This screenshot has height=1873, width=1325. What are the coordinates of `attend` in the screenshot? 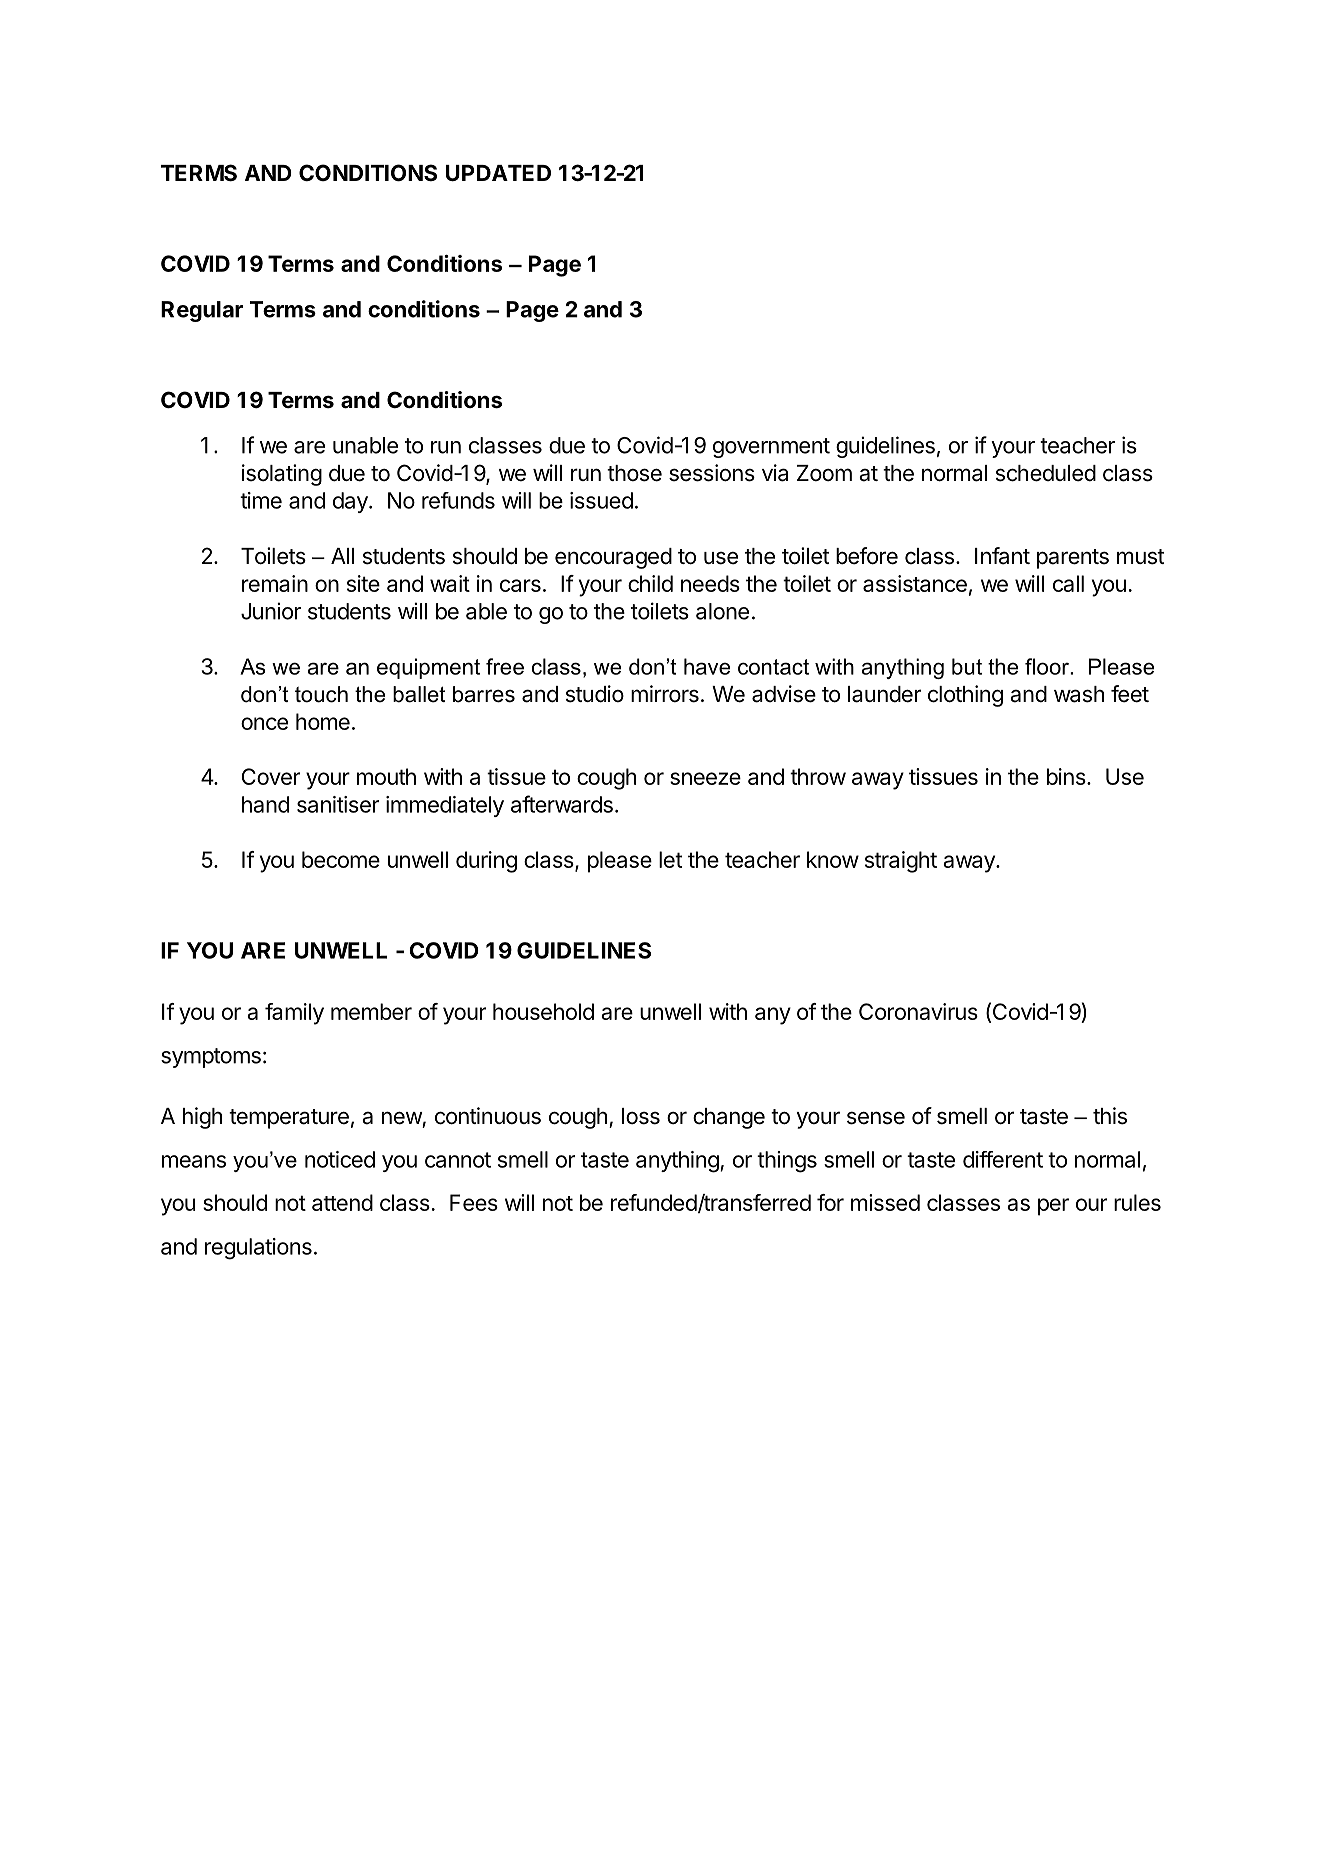 It's located at (342, 1202).
